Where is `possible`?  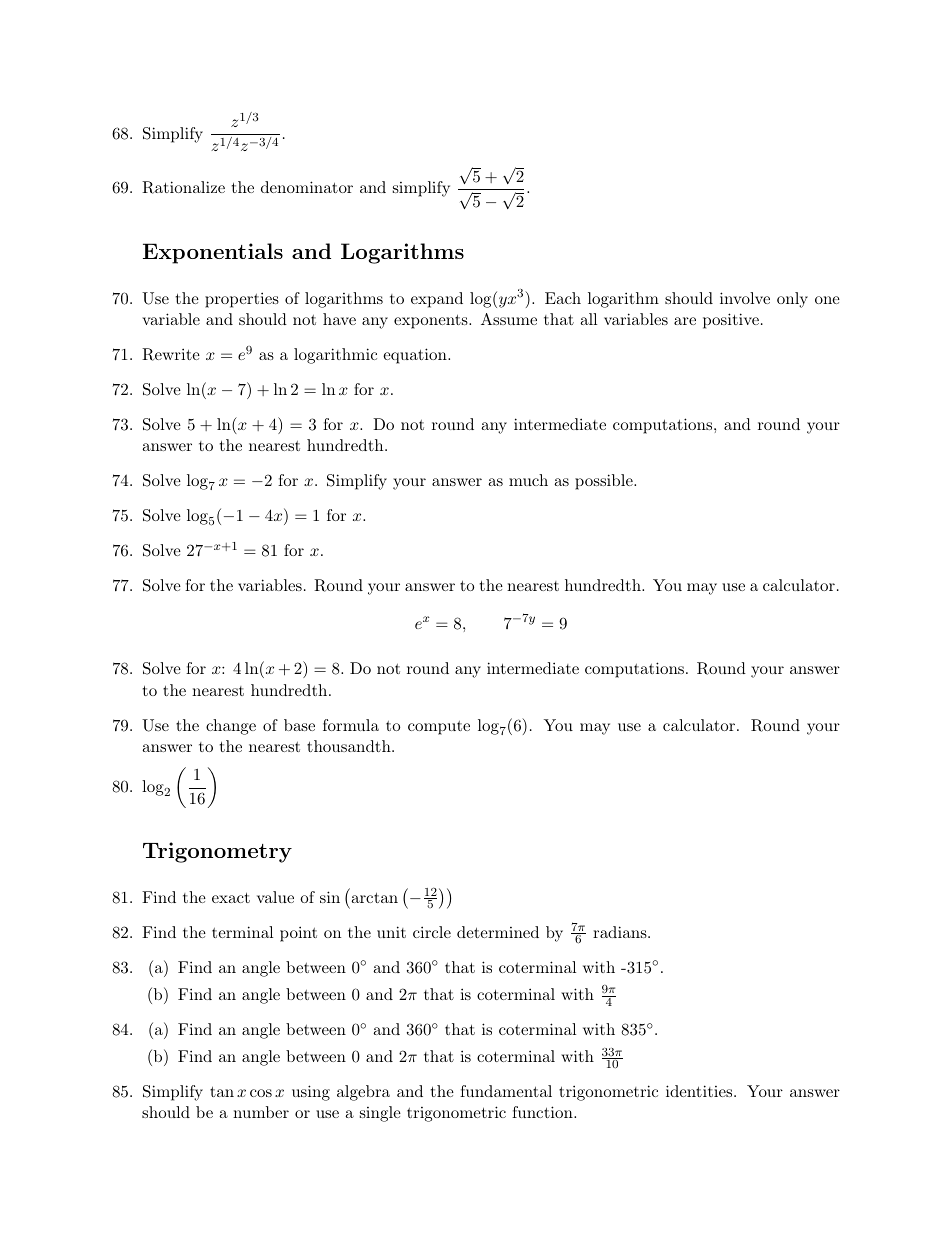 possible is located at coordinates (605, 482).
